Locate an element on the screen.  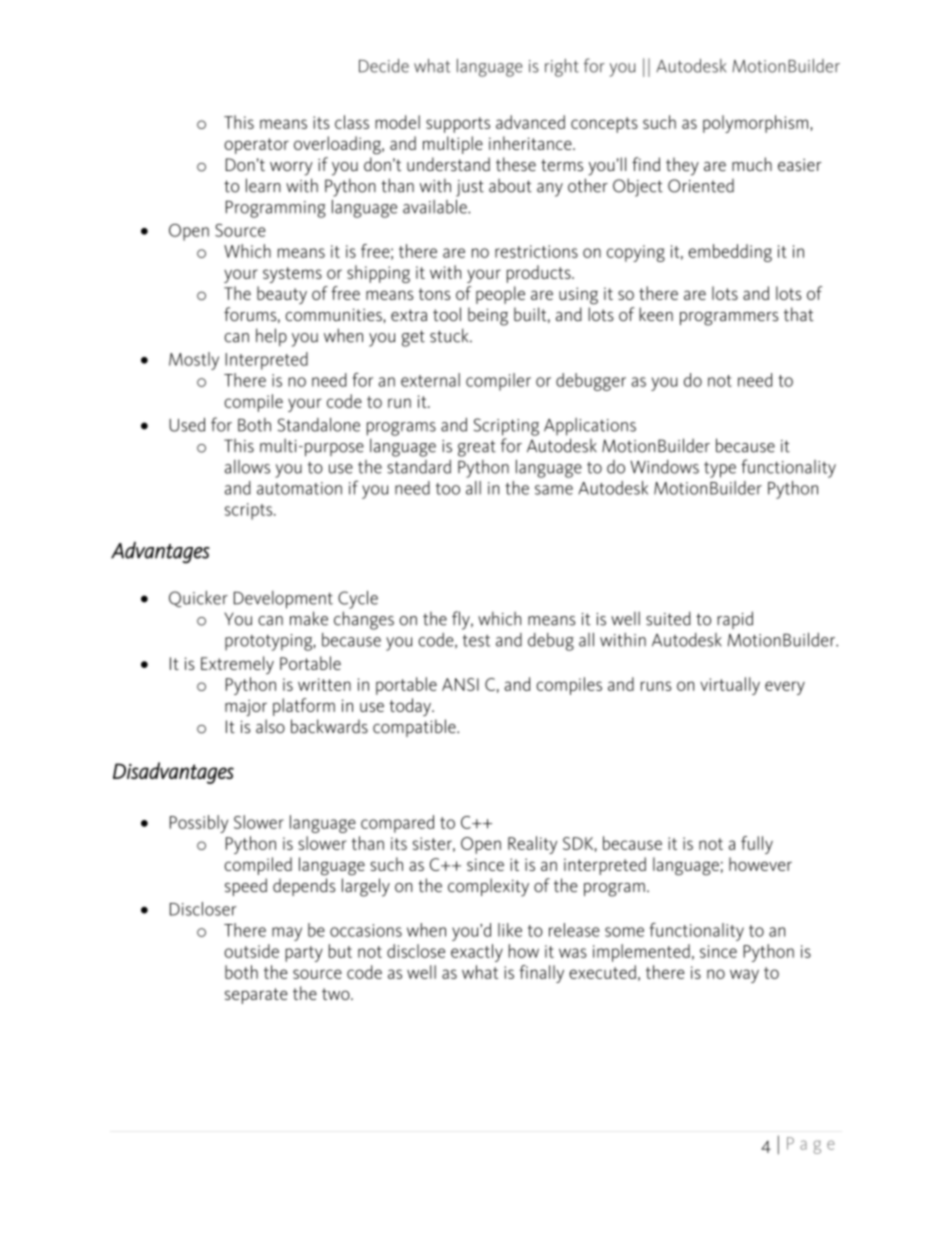
polymorphism is located at coordinates (755, 124).
